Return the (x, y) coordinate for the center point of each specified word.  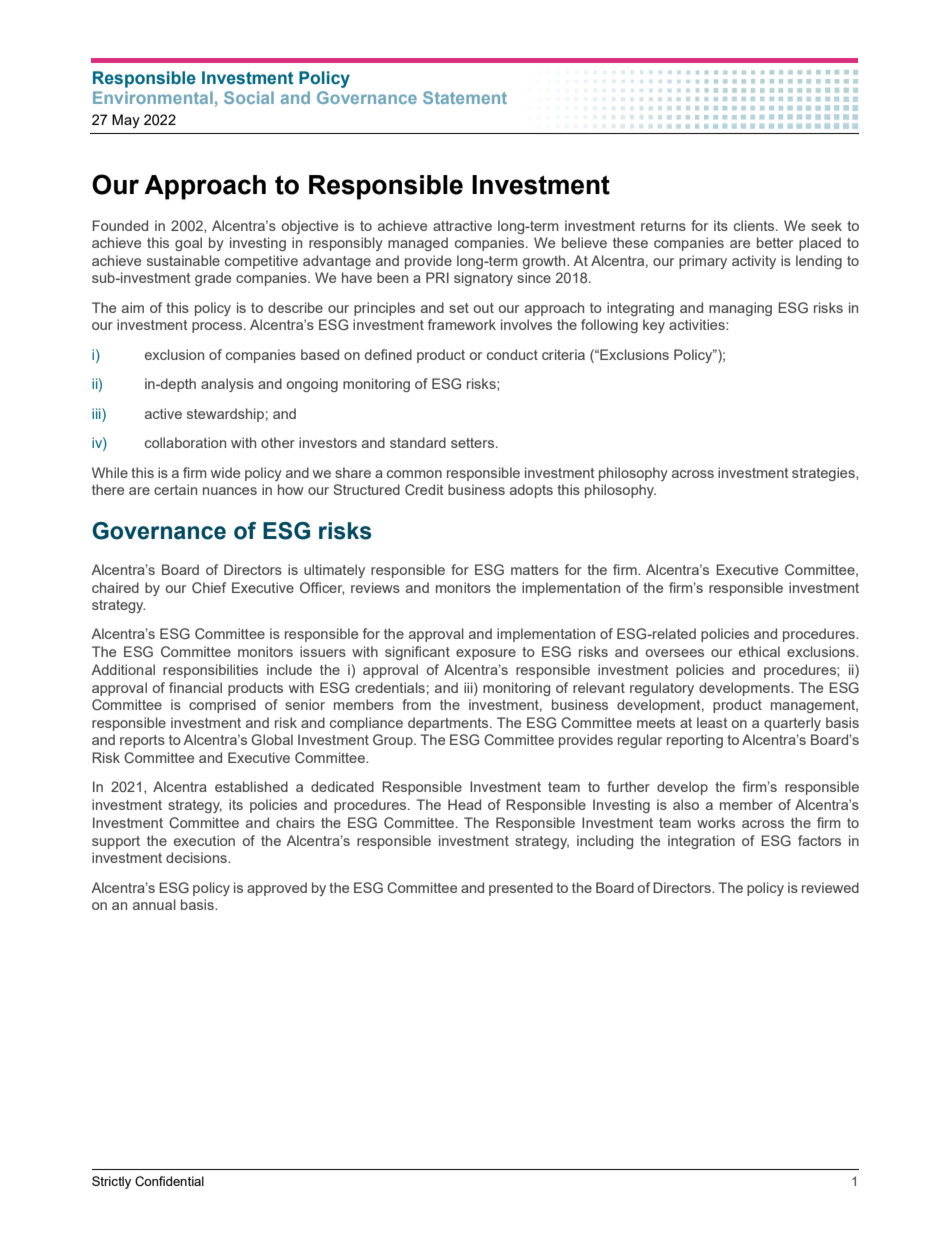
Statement (465, 97)
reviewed (830, 887)
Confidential (169, 1181)
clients (755, 225)
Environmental (153, 97)
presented (521, 889)
